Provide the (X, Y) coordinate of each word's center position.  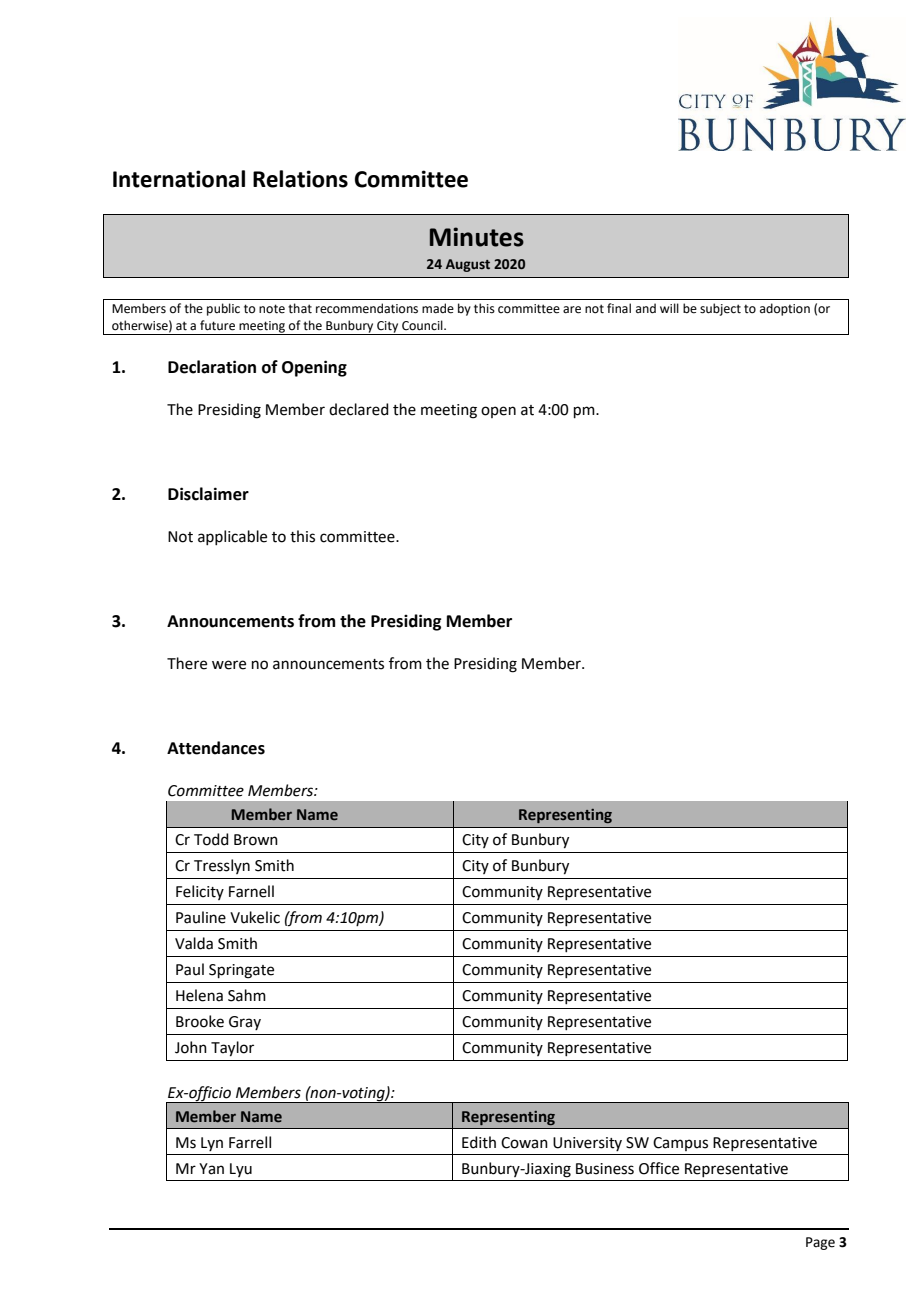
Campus (680, 1144)
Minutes (477, 237)
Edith (479, 1142)
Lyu (241, 1170)
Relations (300, 179)
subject (720, 309)
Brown (256, 840)
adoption (785, 309)
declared (359, 409)
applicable (232, 537)
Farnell (251, 891)
